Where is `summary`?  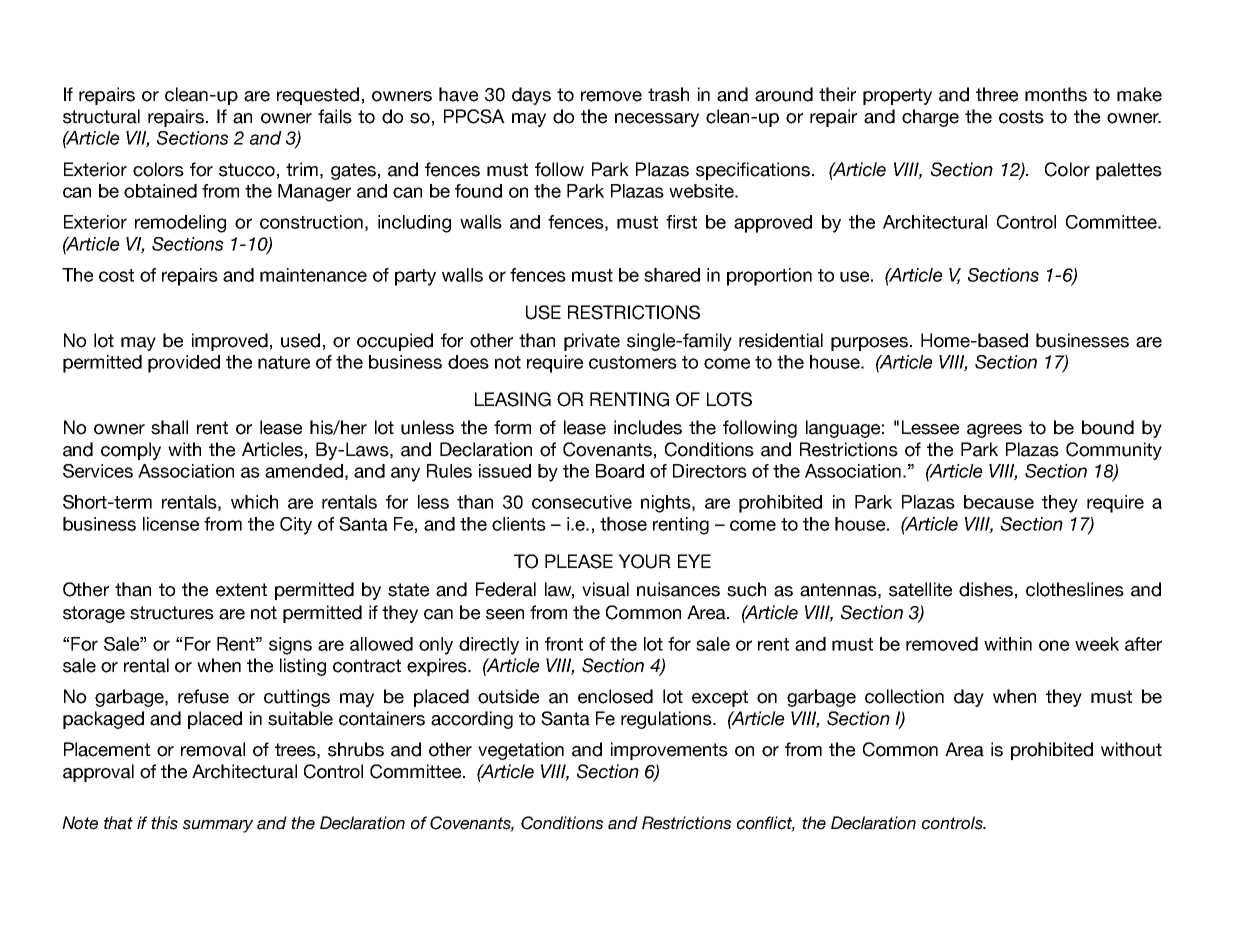
summary is located at coordinates (218, 826).
